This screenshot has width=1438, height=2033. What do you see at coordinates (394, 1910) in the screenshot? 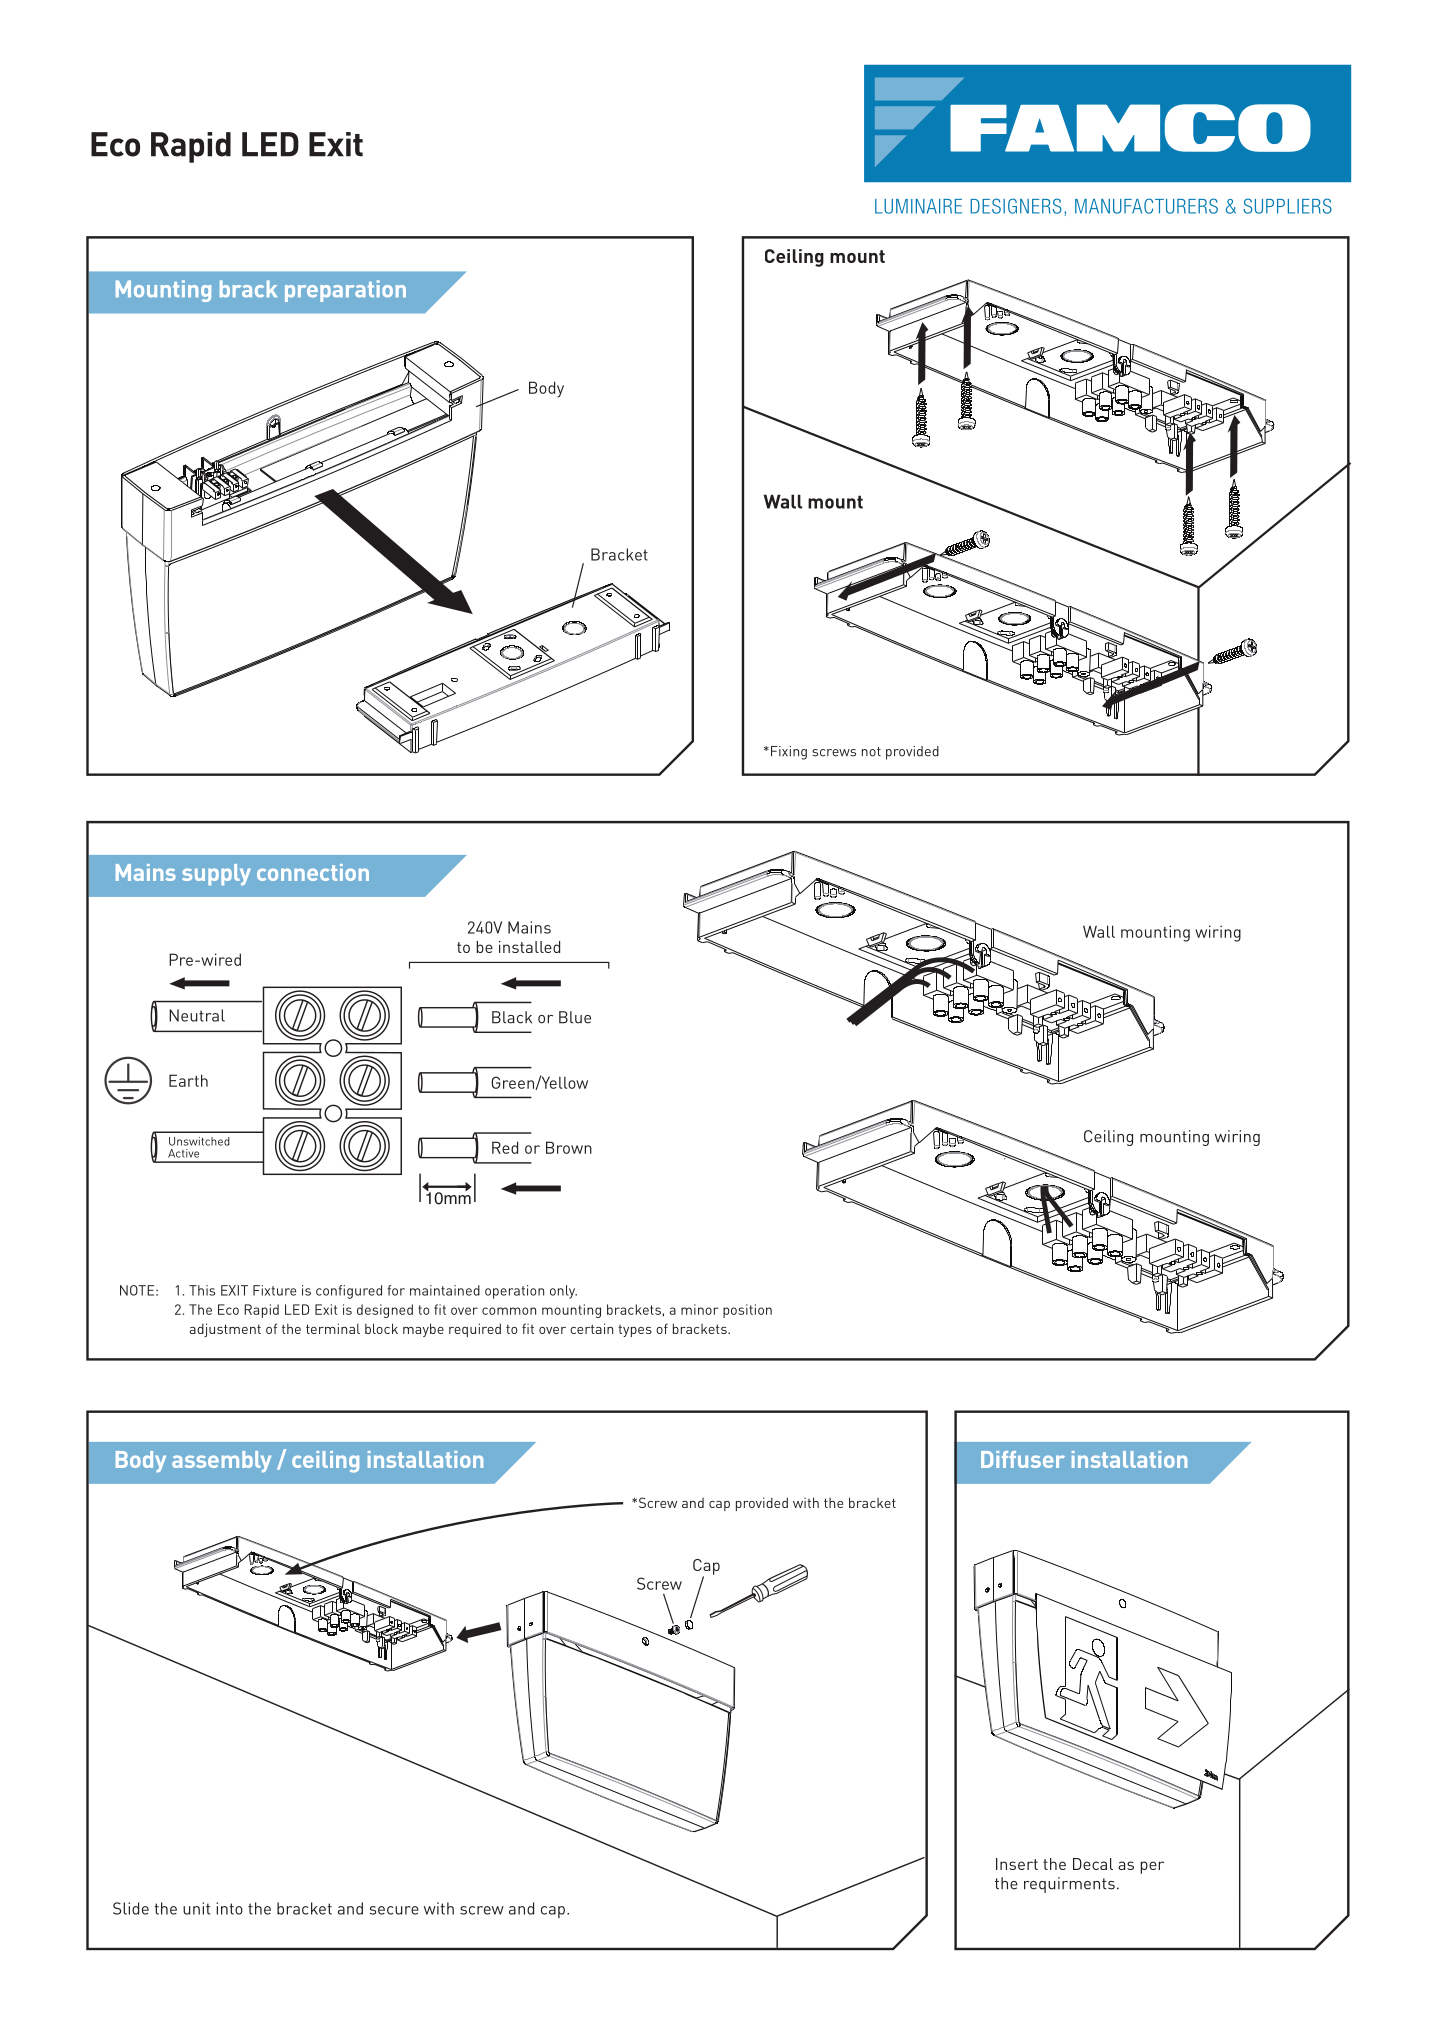
I see `secure` at bounding box center [394, 1910].
